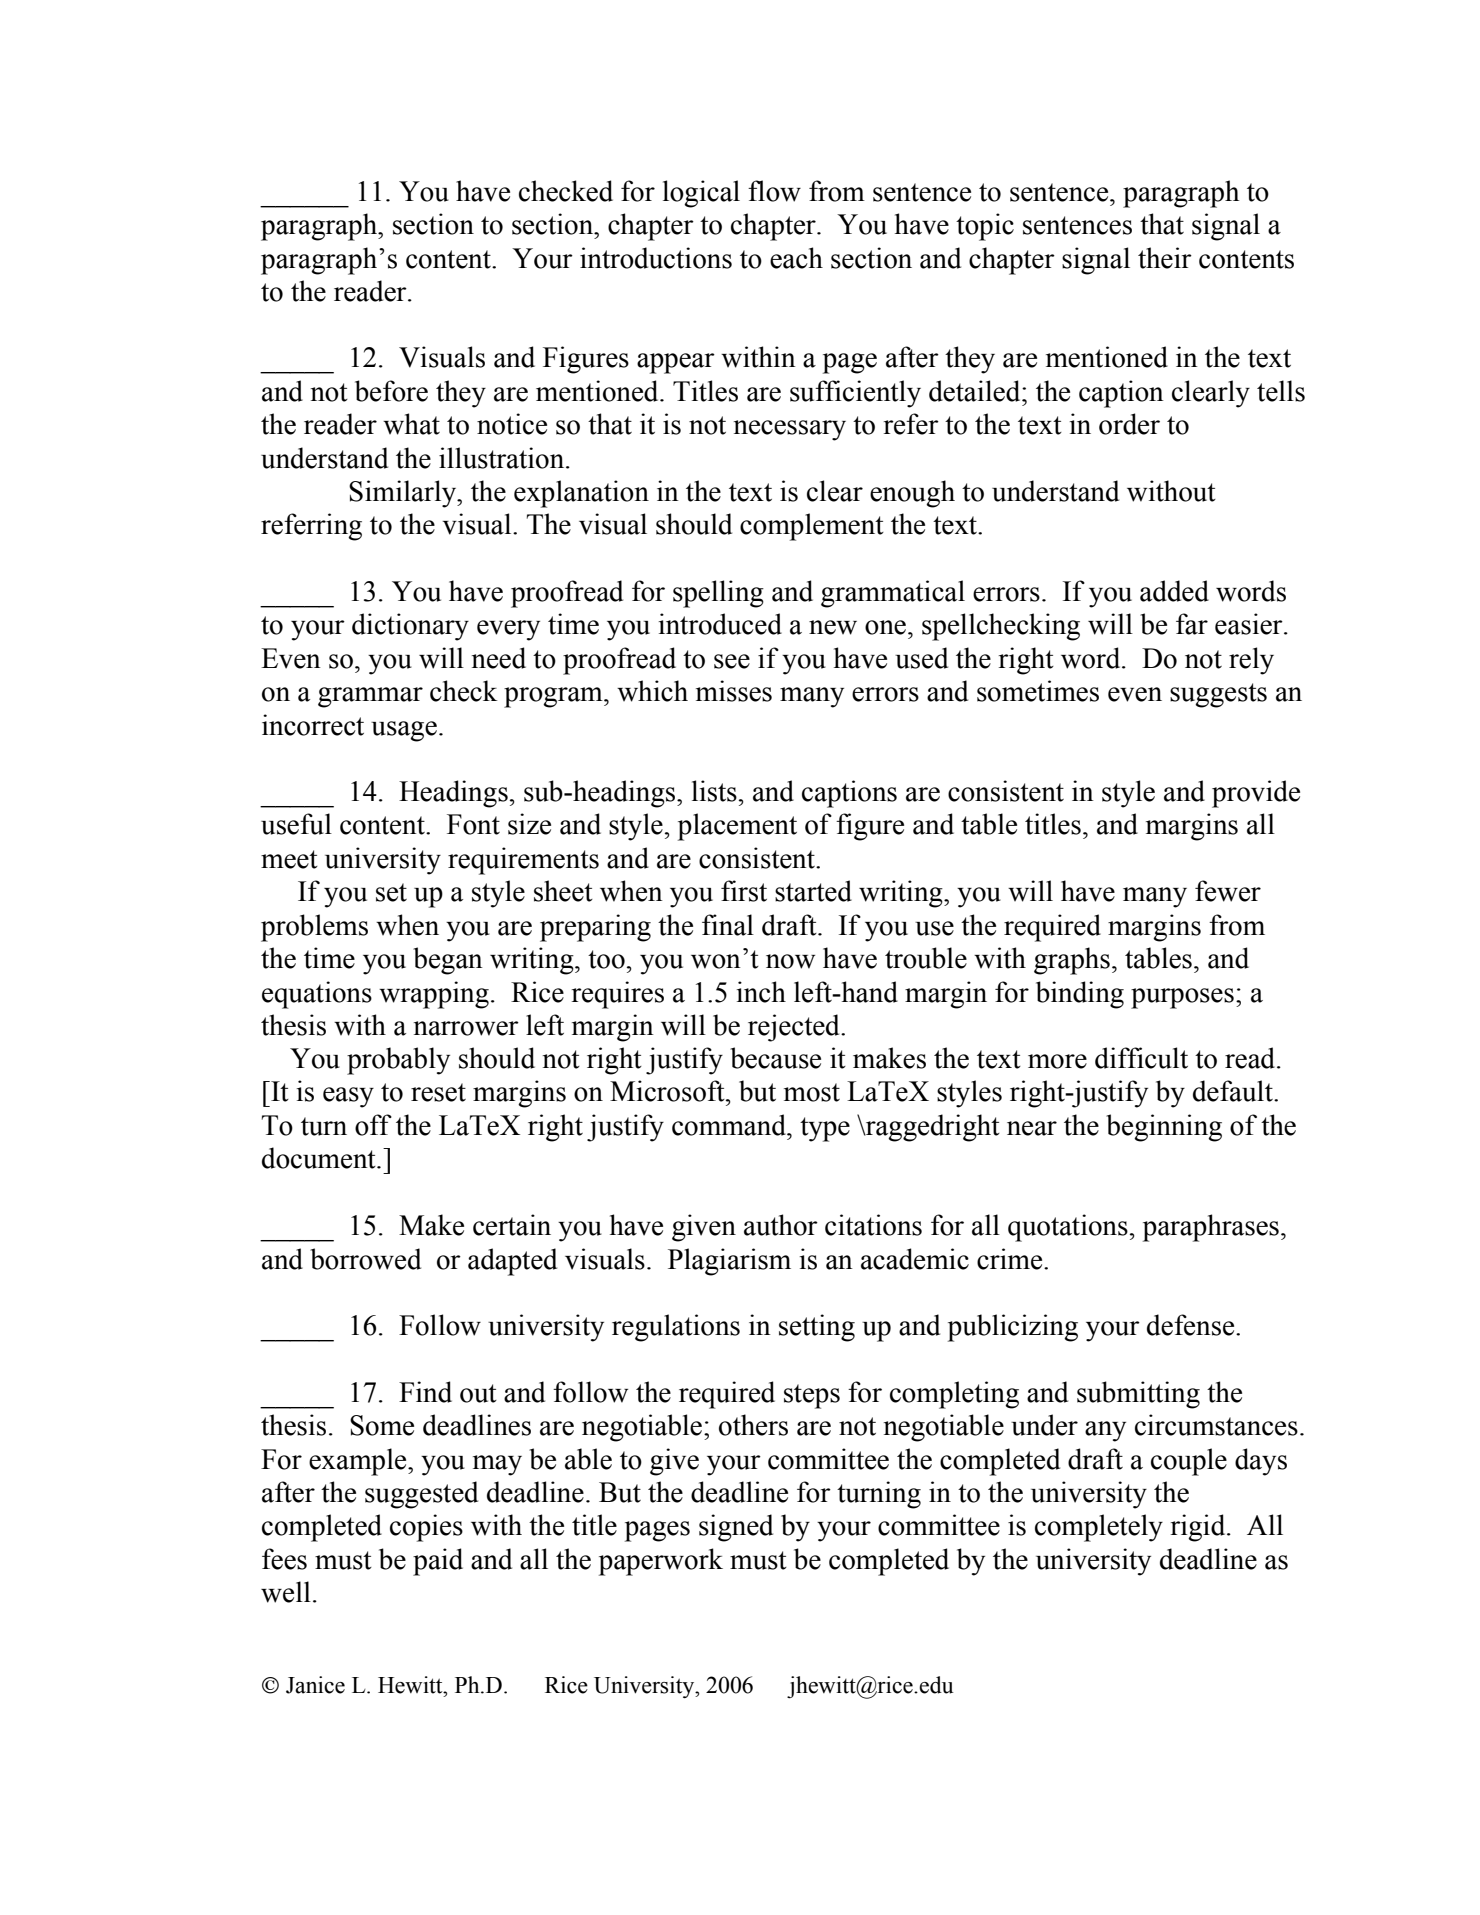 This screenshot has height=1915, width=1480. Describe the element at coordinates (391, 391) in the screenshot. I see `before` at that location.
